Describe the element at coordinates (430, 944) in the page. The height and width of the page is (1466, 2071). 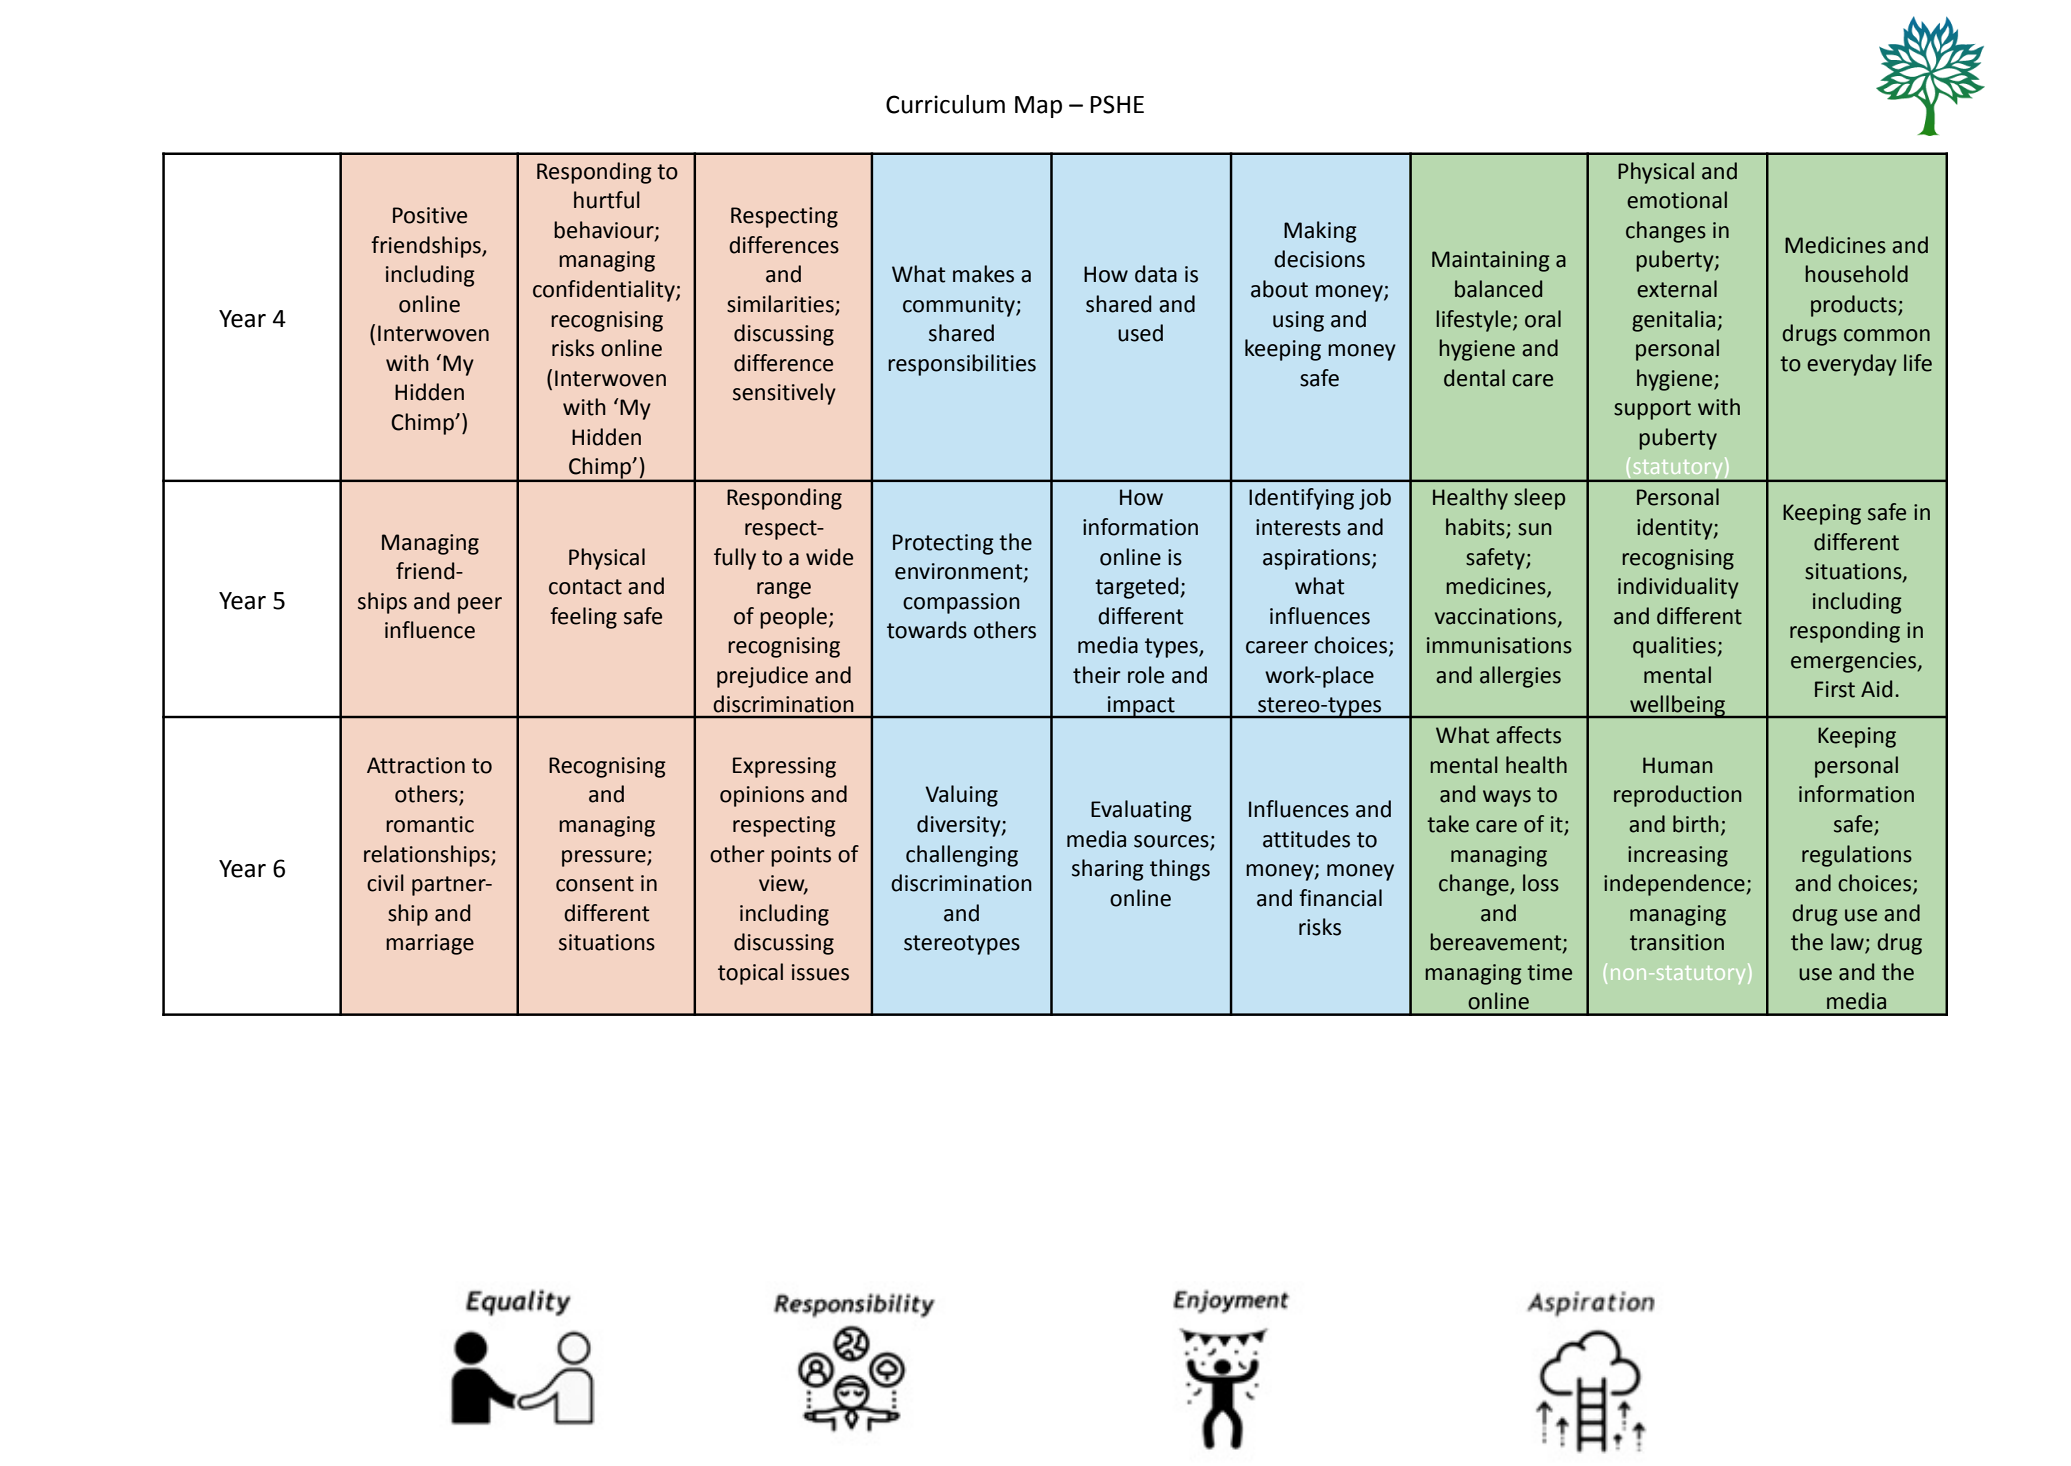
I see `marriage` at that location.
